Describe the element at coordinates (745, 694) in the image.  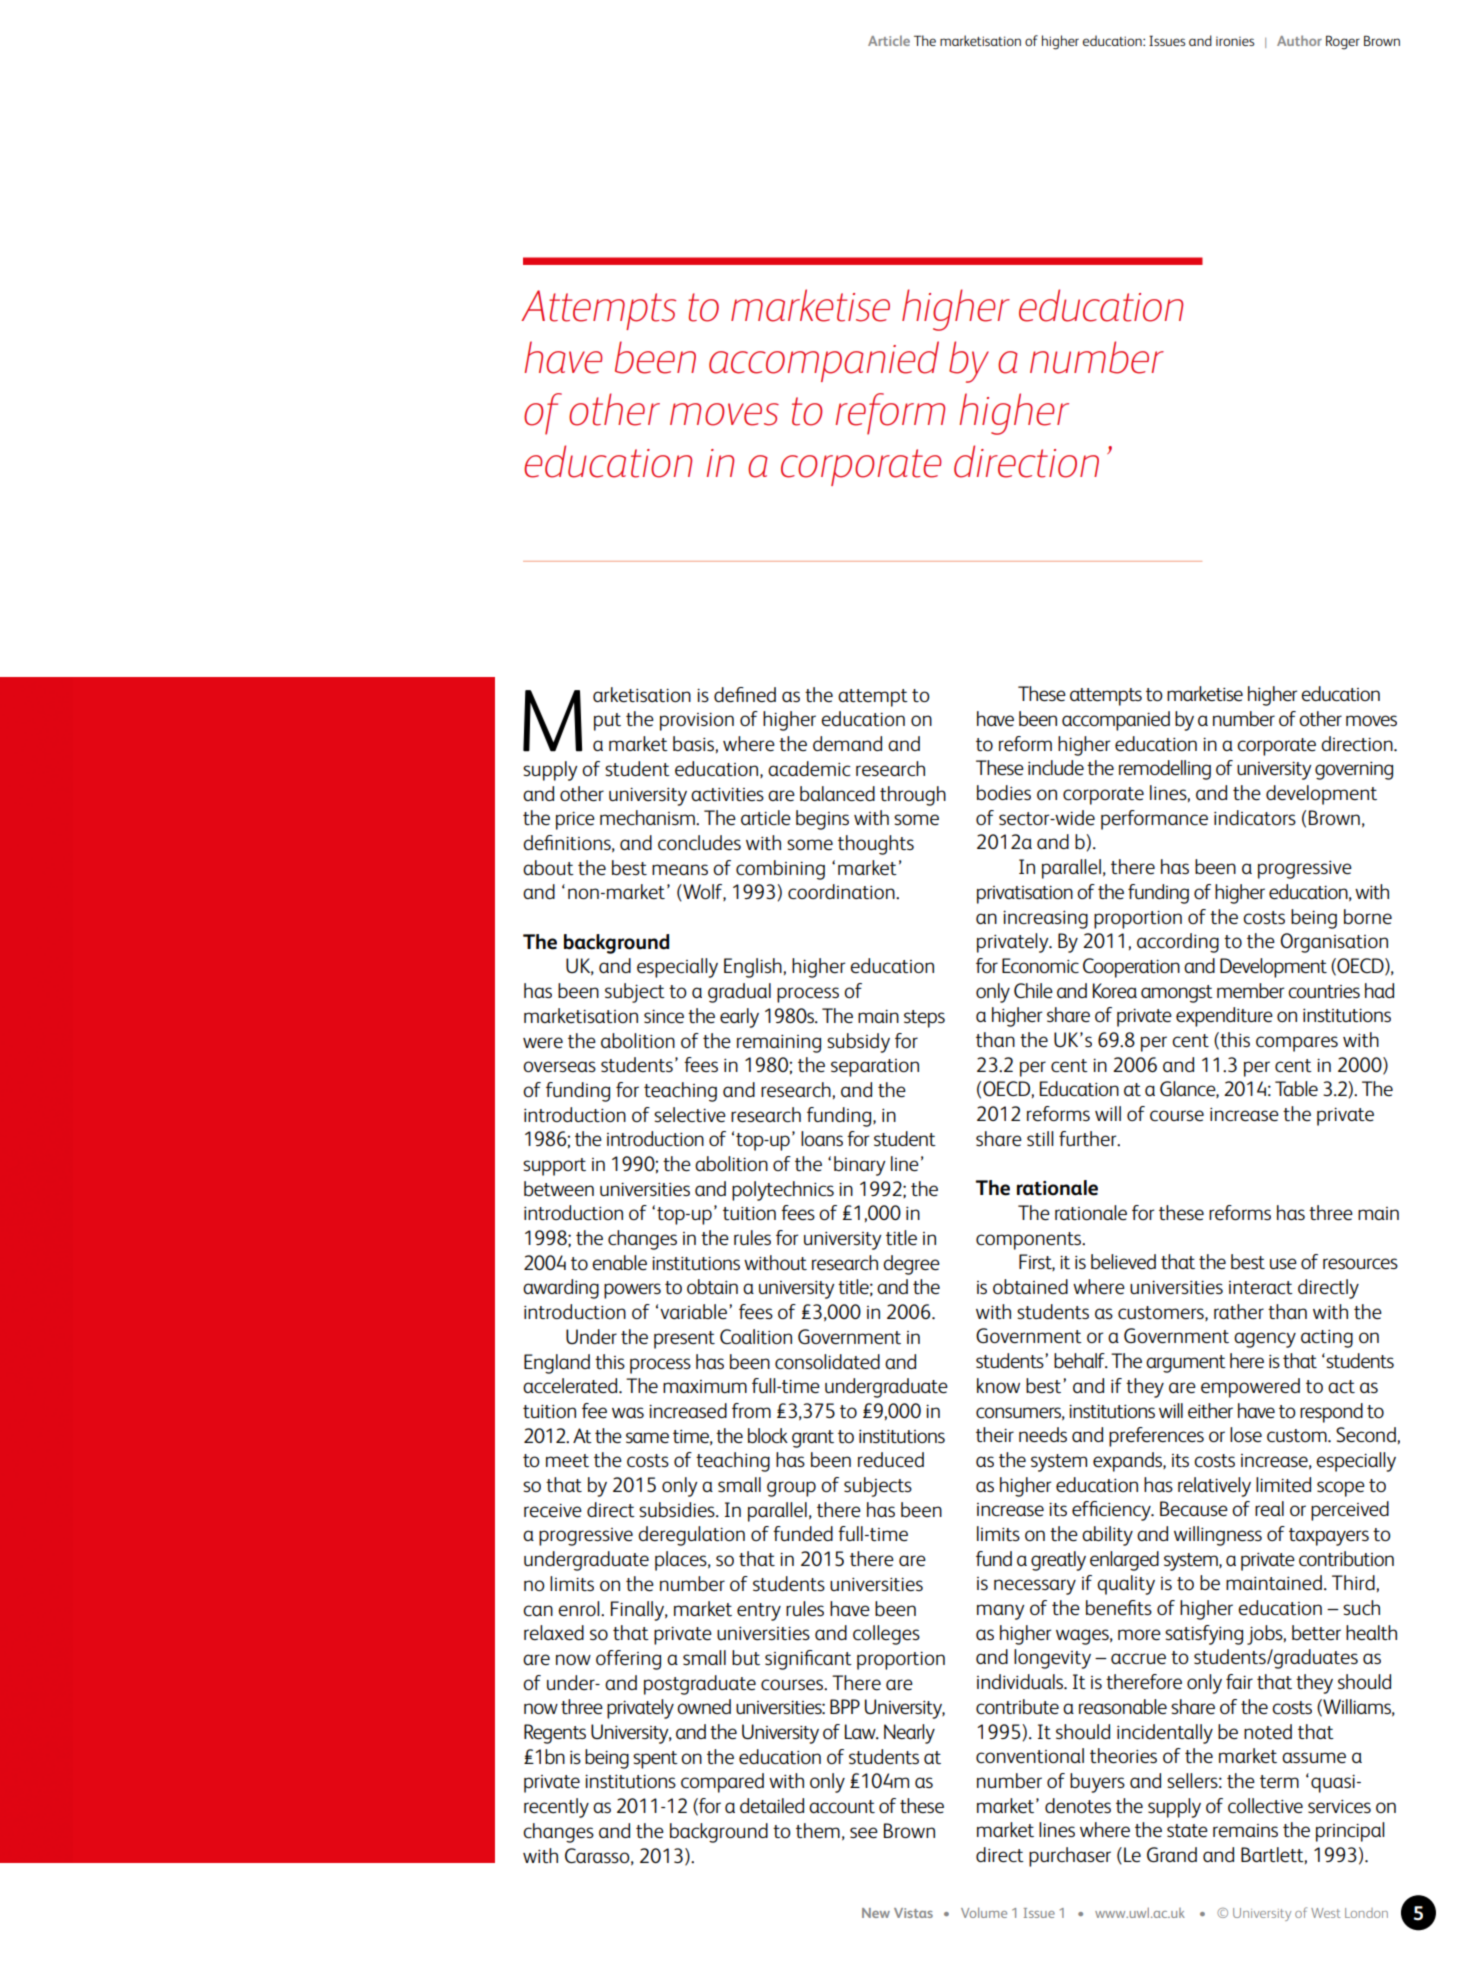
I see `defined` at that location.
